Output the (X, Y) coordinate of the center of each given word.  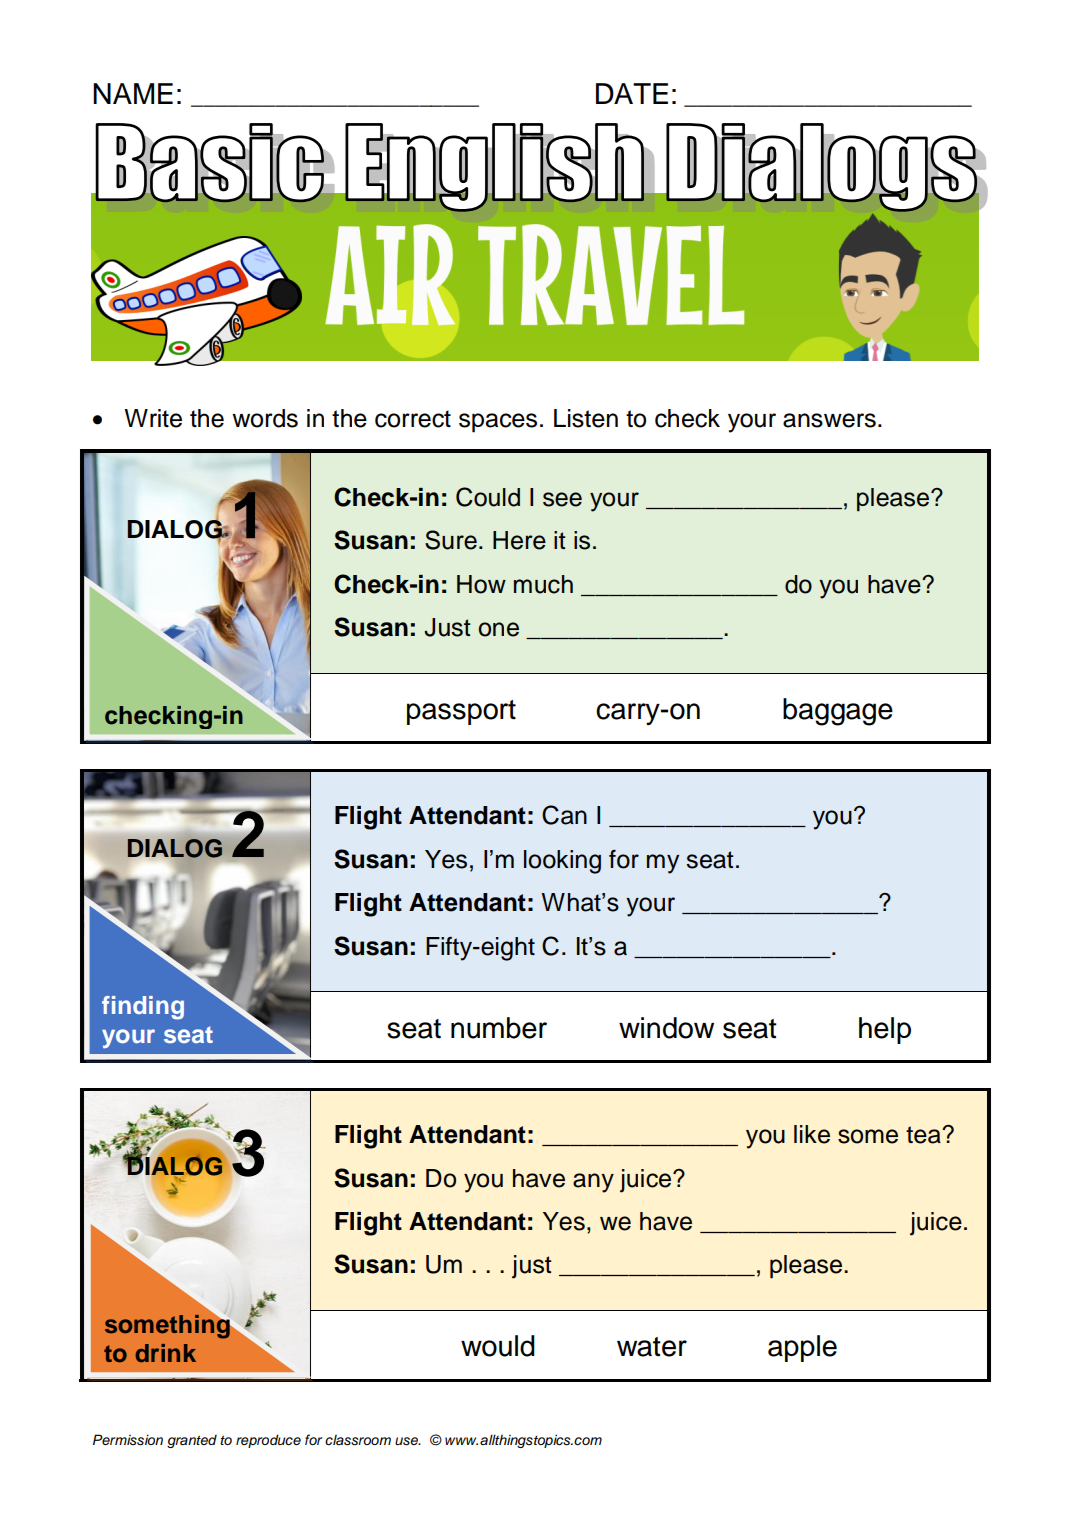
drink (165, 1353)
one (499, 629)
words (265, 418)
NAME (133, 93)
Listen (586, 418)
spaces (498, 423)
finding (143, 1008)
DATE (632, 93)
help (885, 1030)
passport (461, 712)
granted (192, 1441)
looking (562, 862)
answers (829, 420)
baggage (838, 712)
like (812, 1134)
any (593, 1183)
